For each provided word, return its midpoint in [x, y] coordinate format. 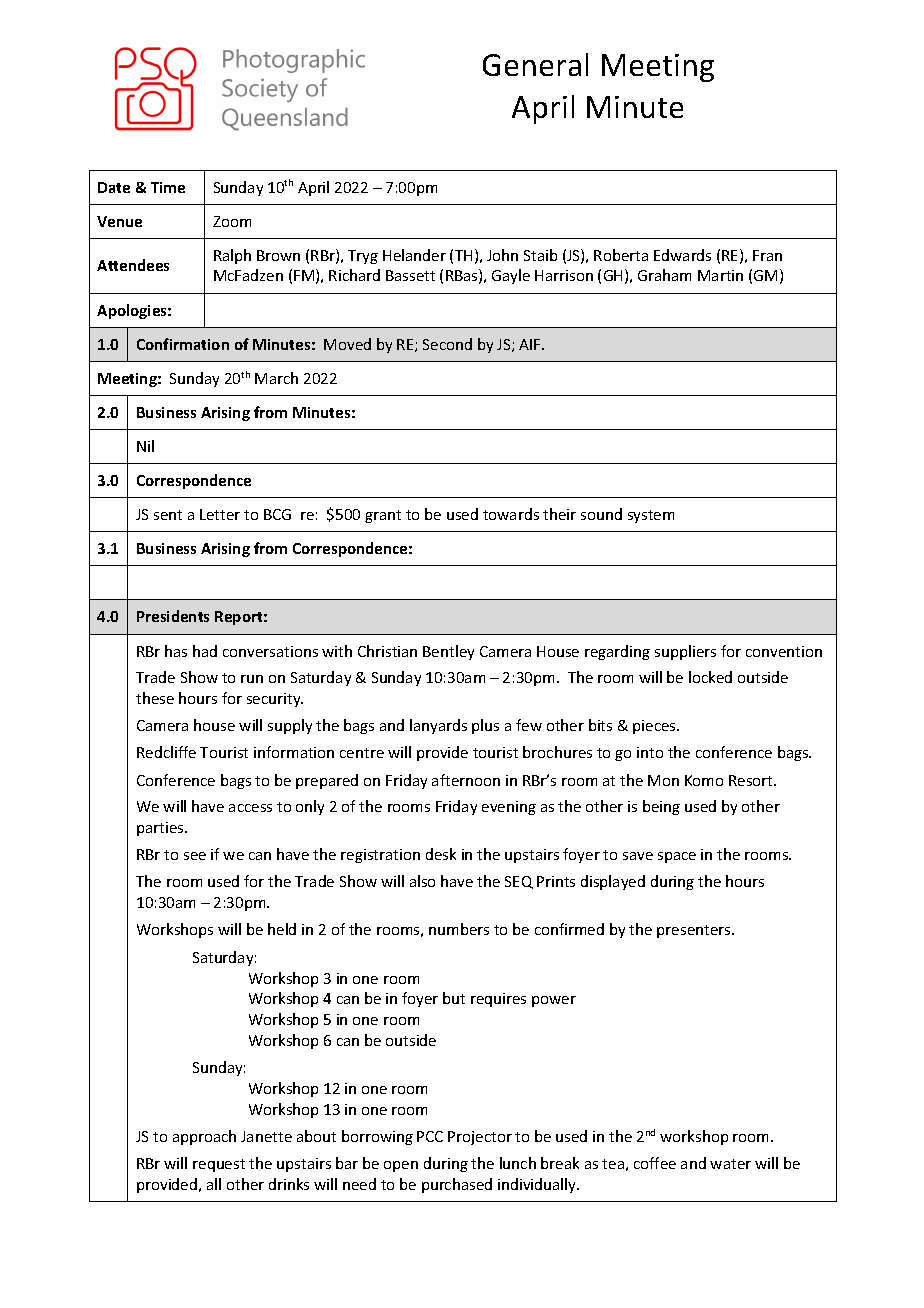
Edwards [682, 255]
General [535, 64]
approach [204, 1137]
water [730, 1164]
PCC [430, 1136]
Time [168, 187]
